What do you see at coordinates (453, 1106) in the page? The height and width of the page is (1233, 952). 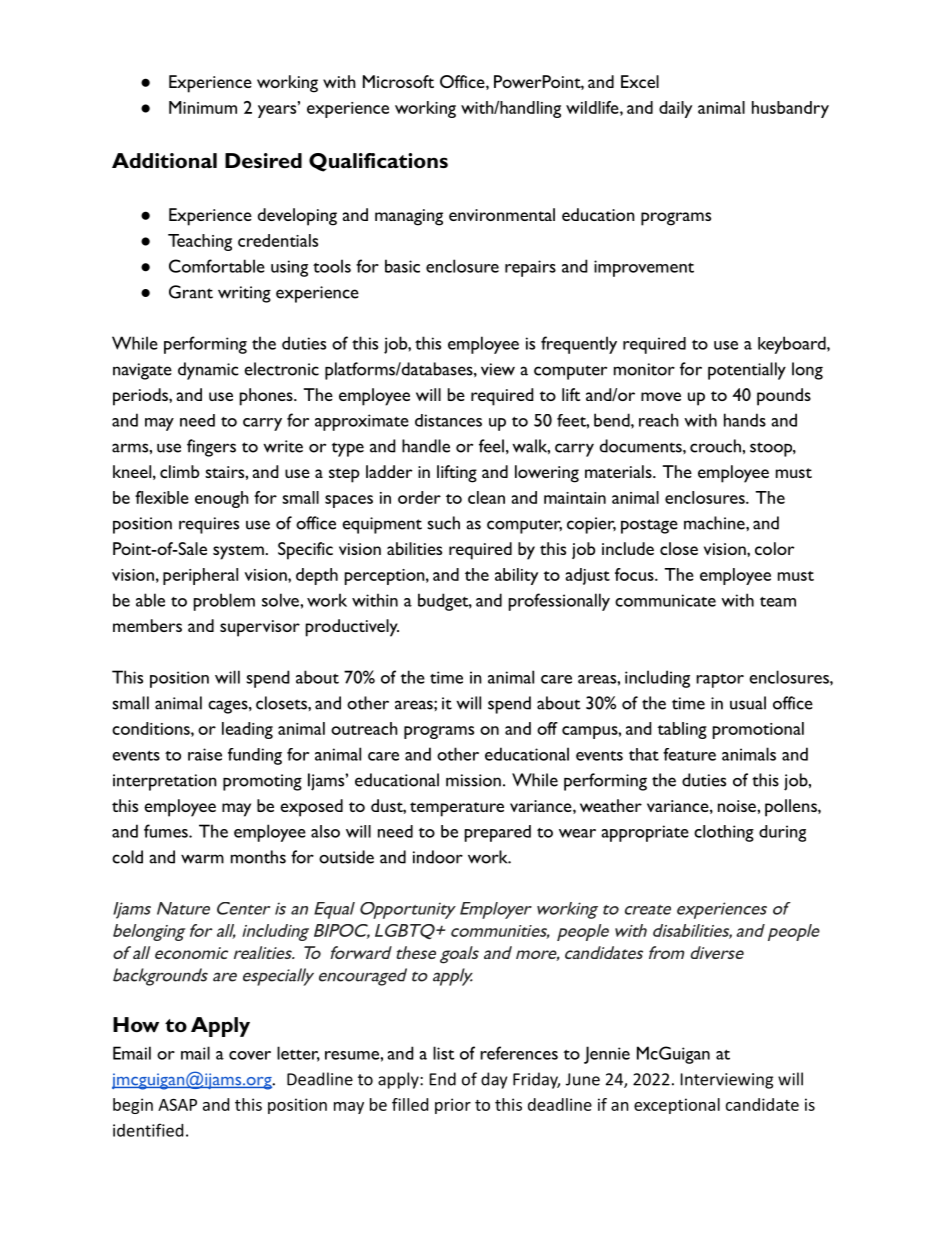 I see `prior` at bounding box center [453, 1106].
